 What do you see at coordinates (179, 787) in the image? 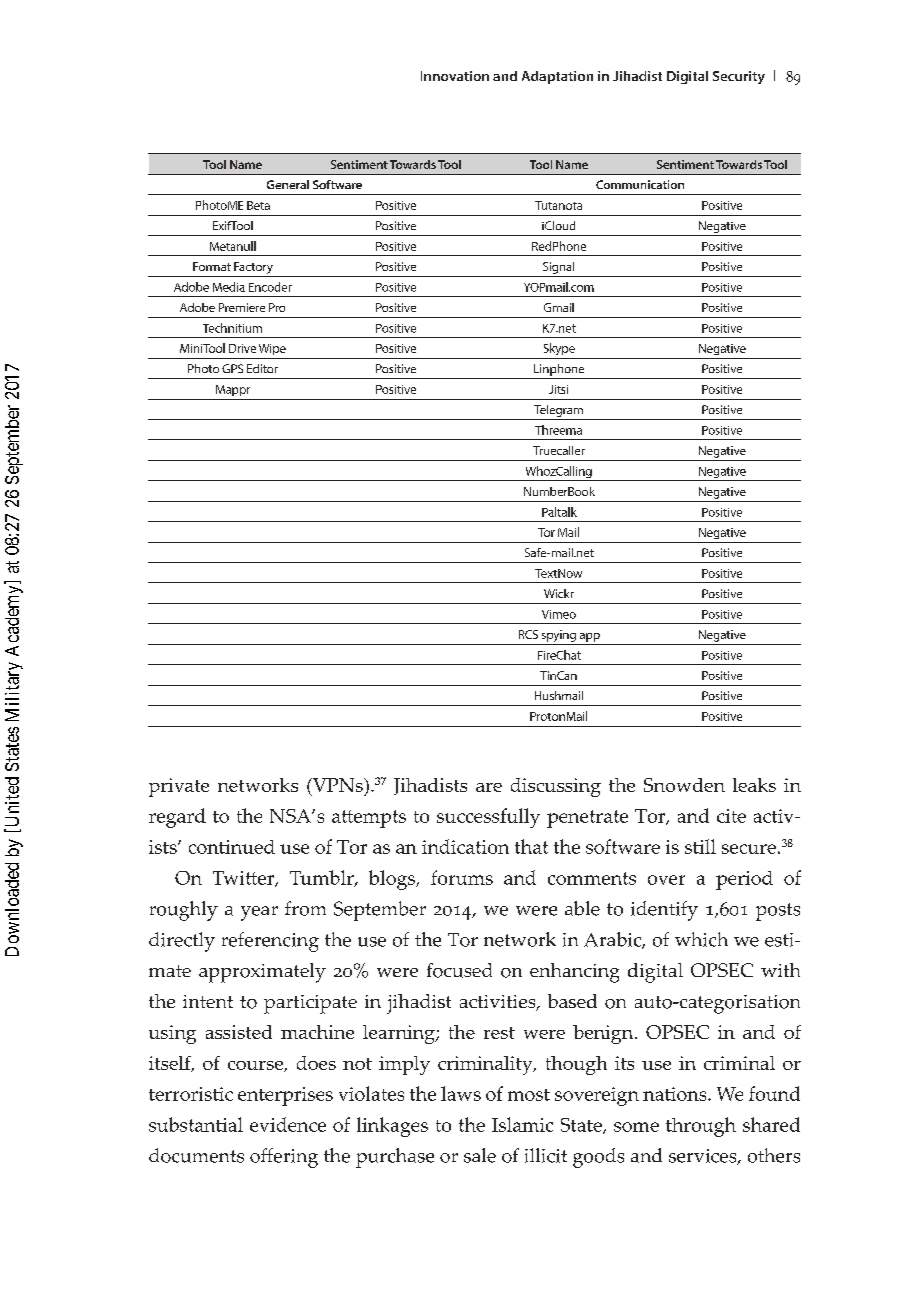
I see `private` at bounding box center [179, 787].
